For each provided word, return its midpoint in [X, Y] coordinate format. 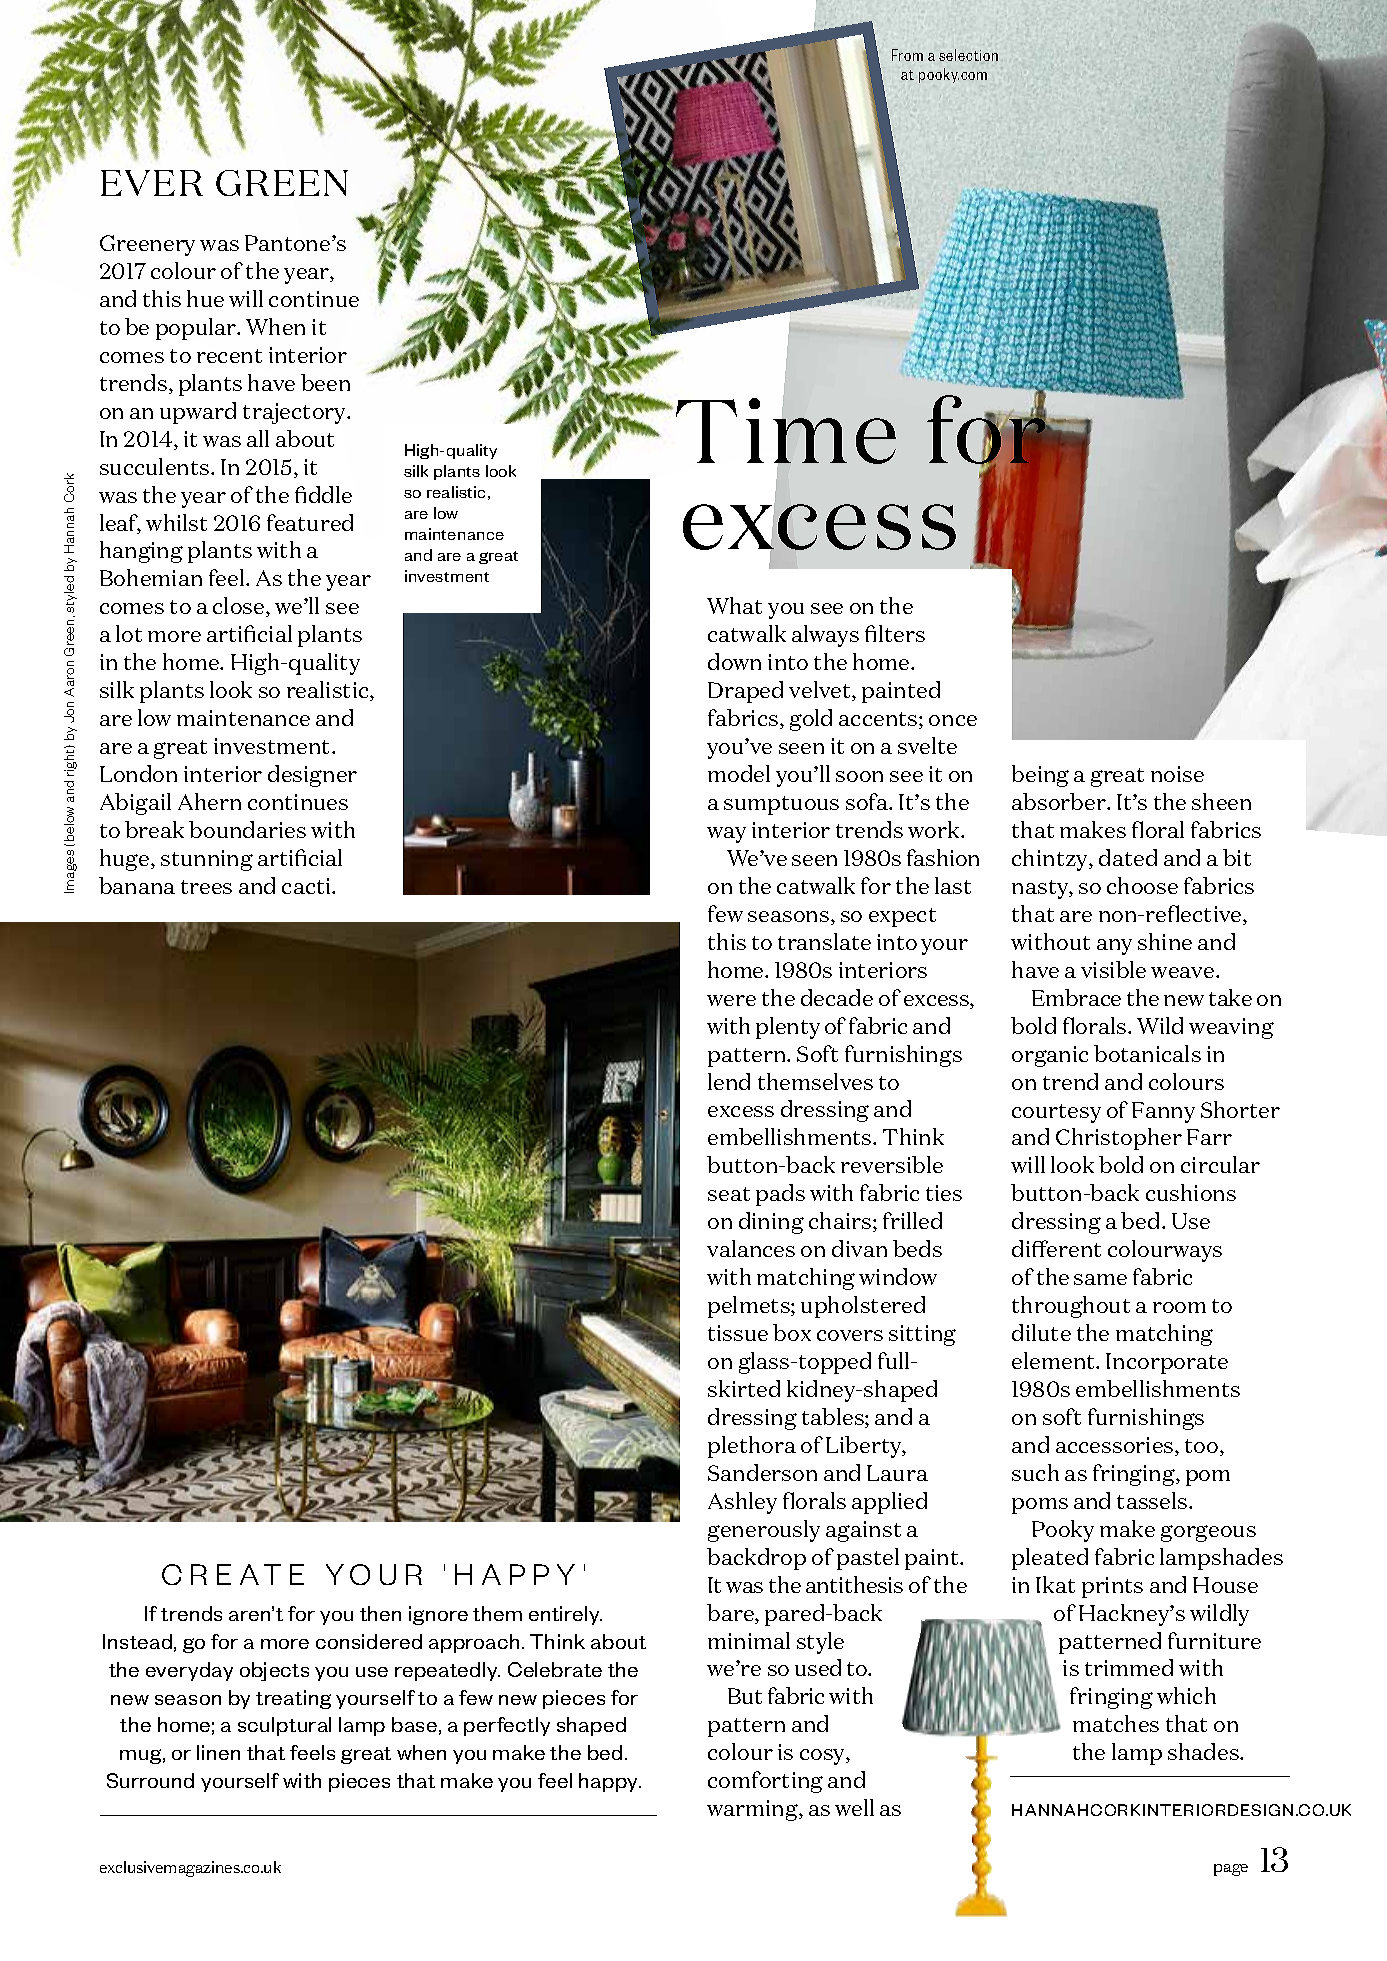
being [1040, 776]
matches [1116, 1723]
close [240, 607]
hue [205, 298]
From [907, 55]
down [734, 661]
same [1100, 1279]
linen [218, 1752]
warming [753, 1810]
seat [729, 1194]
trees [206, 887]
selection [968, 55]
